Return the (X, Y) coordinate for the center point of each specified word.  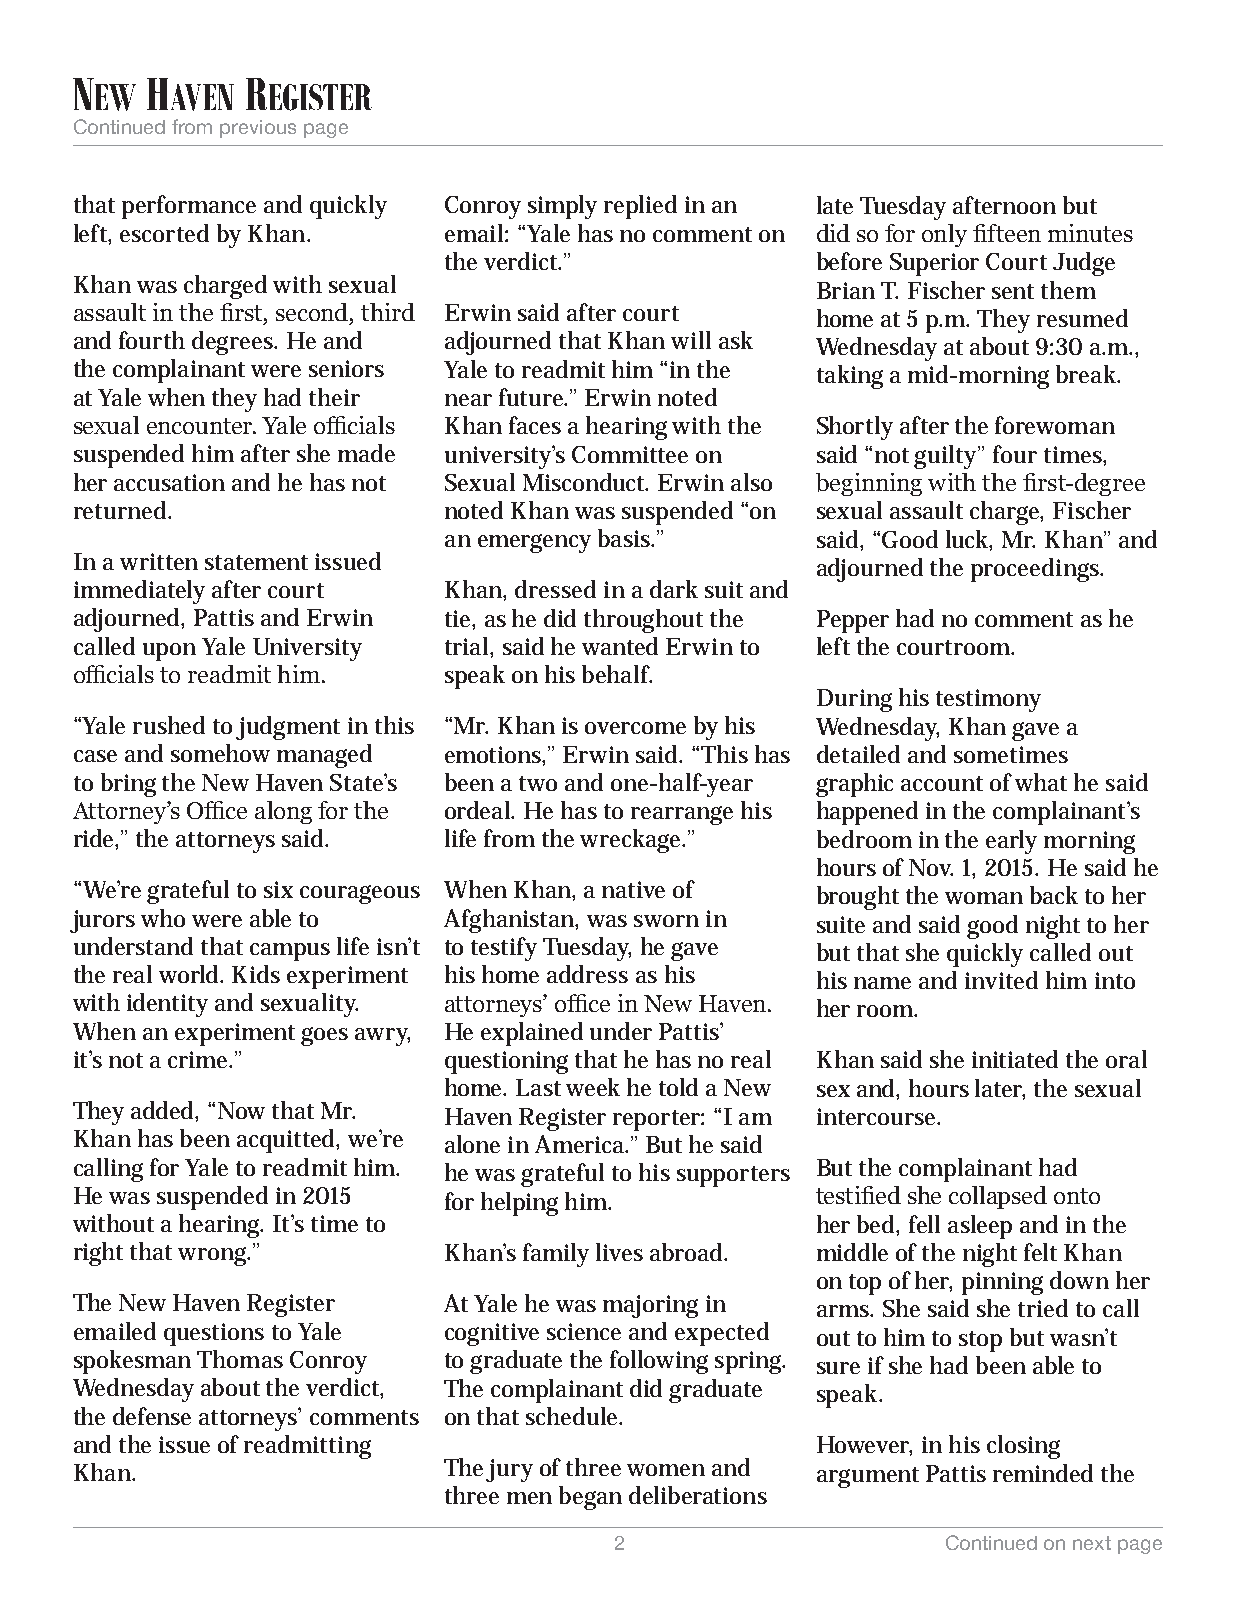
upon (169, 652)
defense (152, 1416)
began (590, 1498)
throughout (643, 621)
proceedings (1037, 570)
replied (640, 207)
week (593, 1087)
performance (189, 207)
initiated (1015, 1059)
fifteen (1007, 233)
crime (200, 1059)
